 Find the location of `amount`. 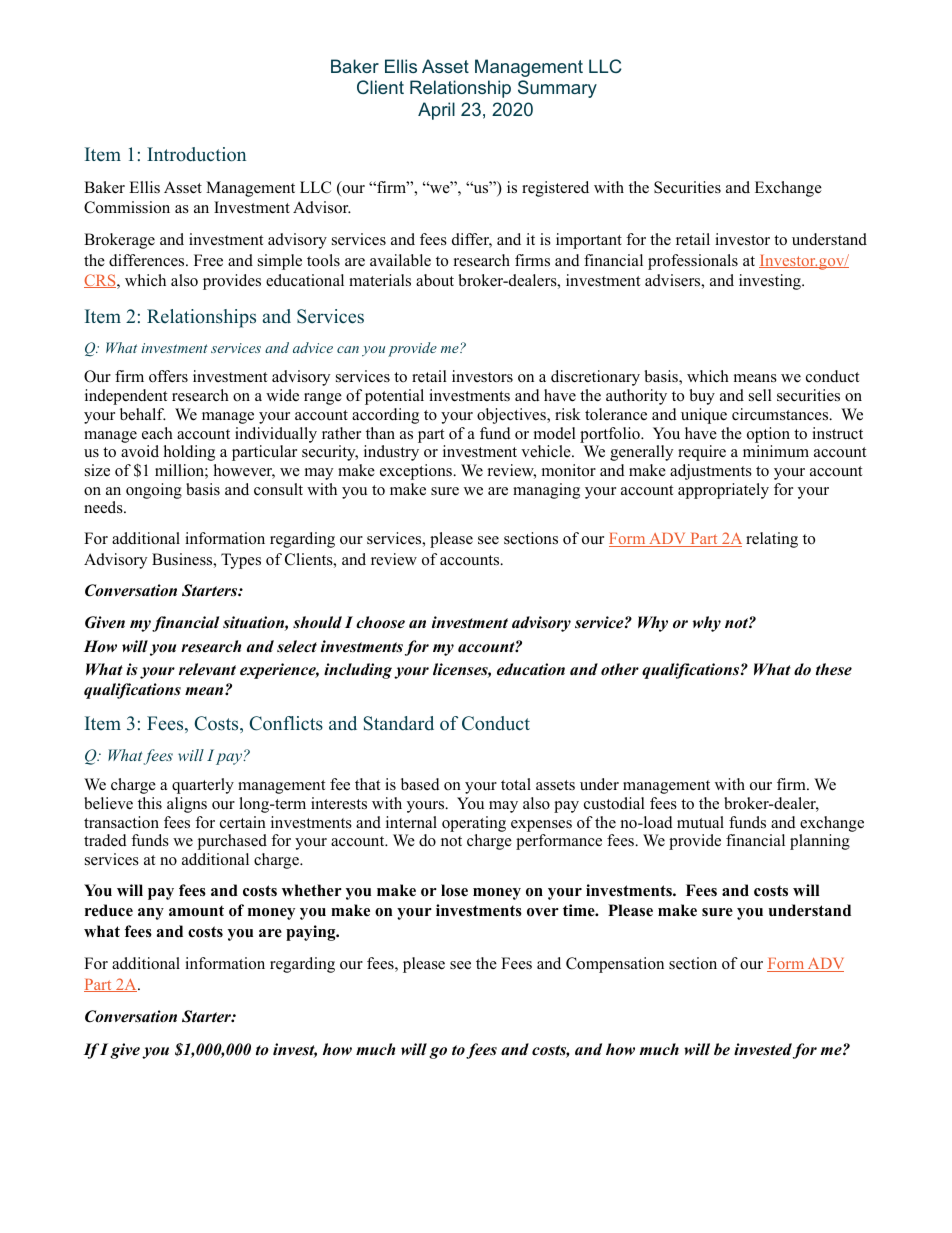

amount is located at coordinates (196, 911).
